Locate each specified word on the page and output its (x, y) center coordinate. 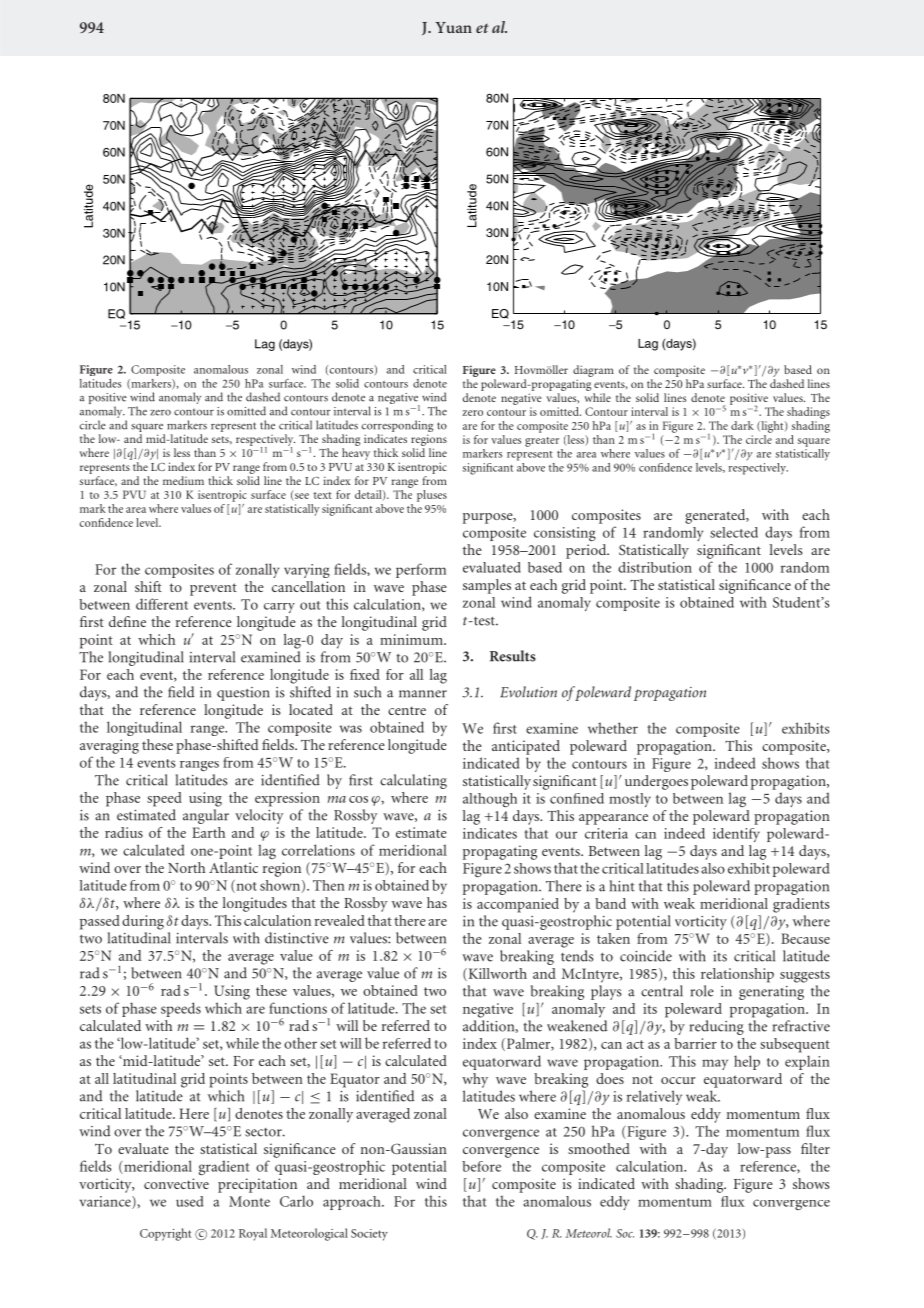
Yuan (453, 27)
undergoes (656, 782)
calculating (413, 781)
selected (734, 532)
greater (542, 442)
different (162, 604)
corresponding (397, 427)
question (243, 694)
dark (742, 425)
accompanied (518, 905)
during (143, 922)
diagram (593, 371)
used (189, 1201)
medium (183, 480)
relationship (737, 975)
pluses (432, 496)
